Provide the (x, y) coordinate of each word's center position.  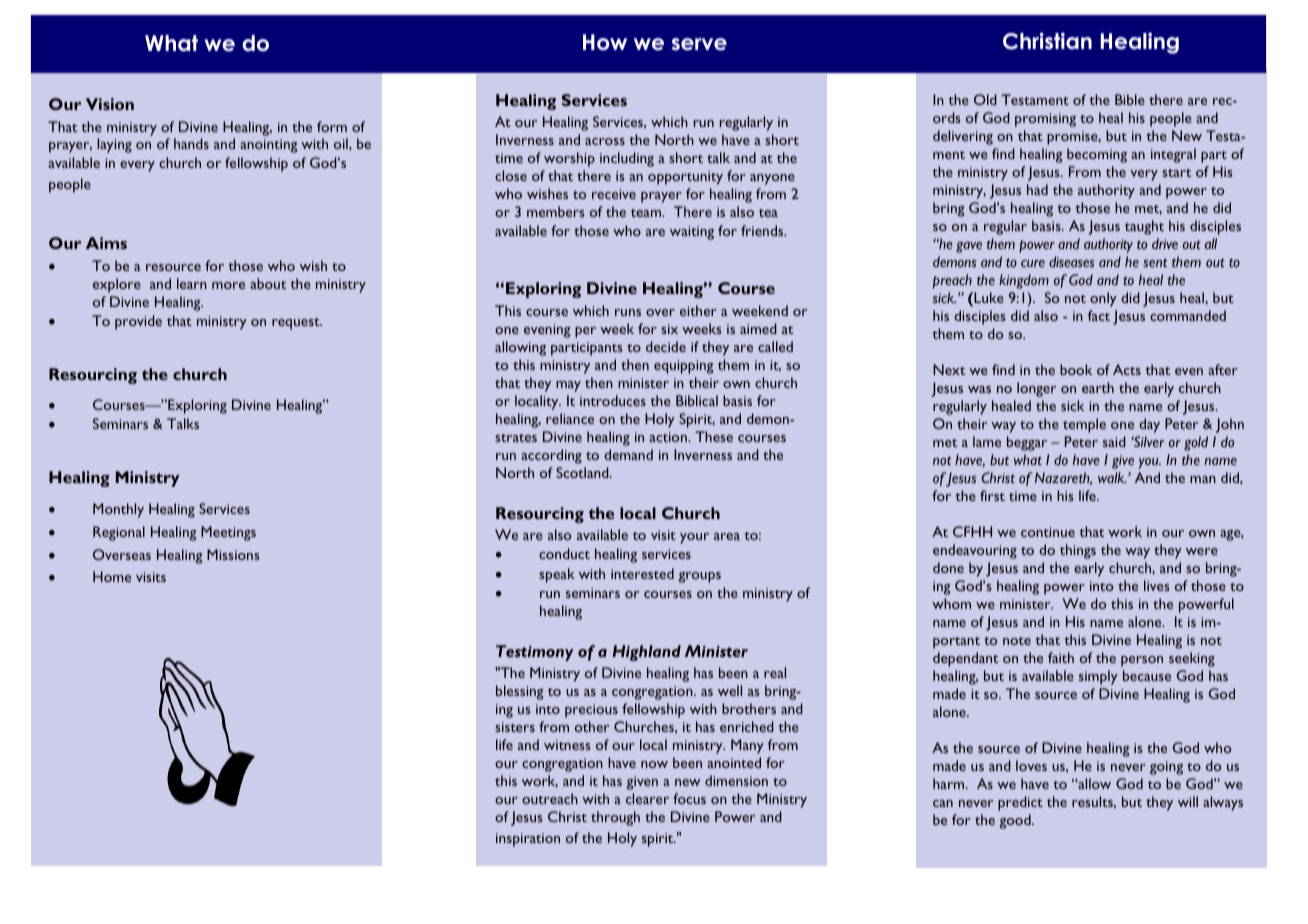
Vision (110, 104)
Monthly (118, 510)
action (669, 437)
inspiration (528, 840)
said (1114, 441)
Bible (1130, 99)
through (615, 818)
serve (699, 44)
